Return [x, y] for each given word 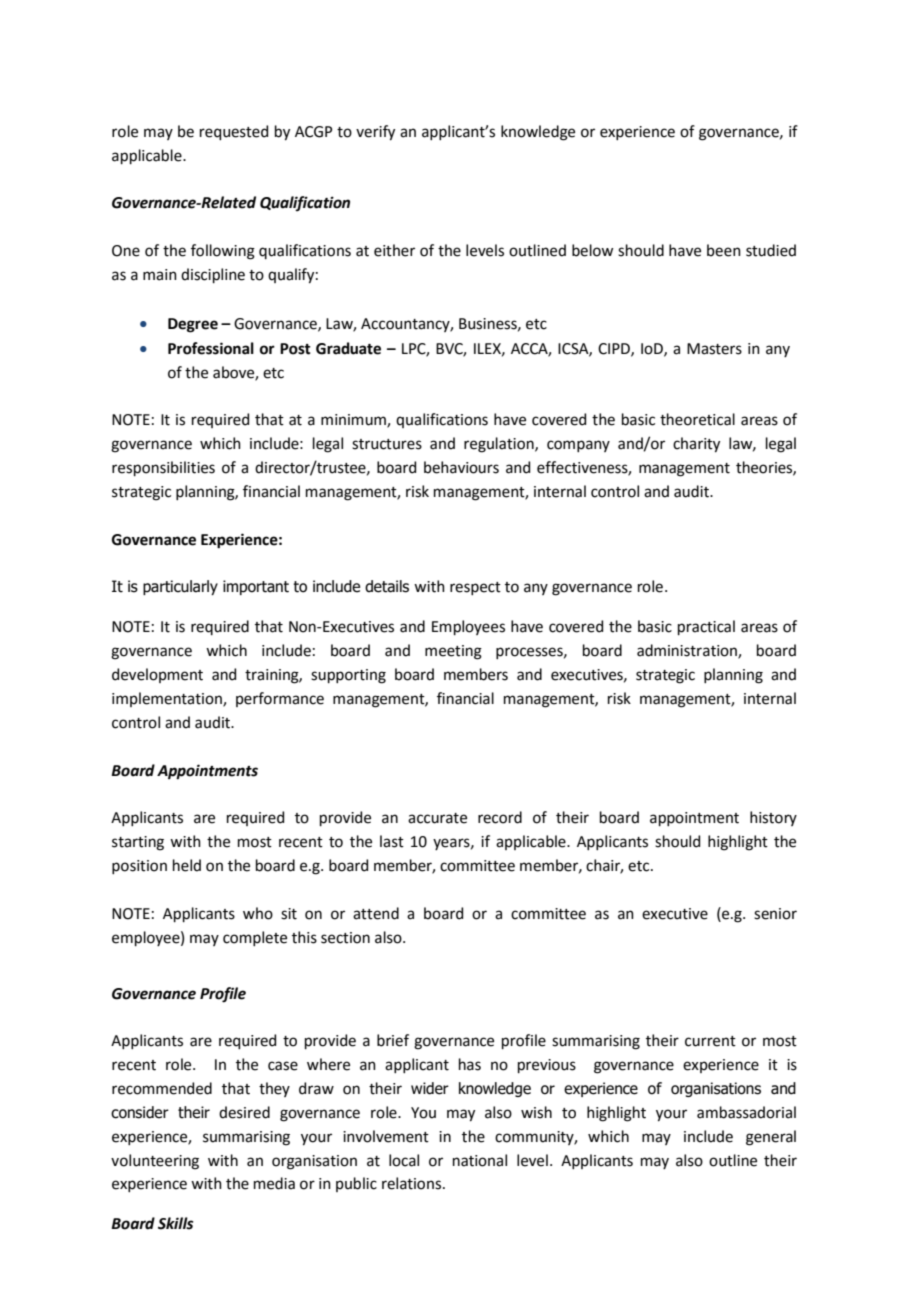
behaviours [461, 467]
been [724, 250]
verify [375, 133]
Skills [176, 1223]
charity [696, 445]
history [773, 818]
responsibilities [163, 468]
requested [234, 132]
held [187, 865]
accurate [437, 818]
